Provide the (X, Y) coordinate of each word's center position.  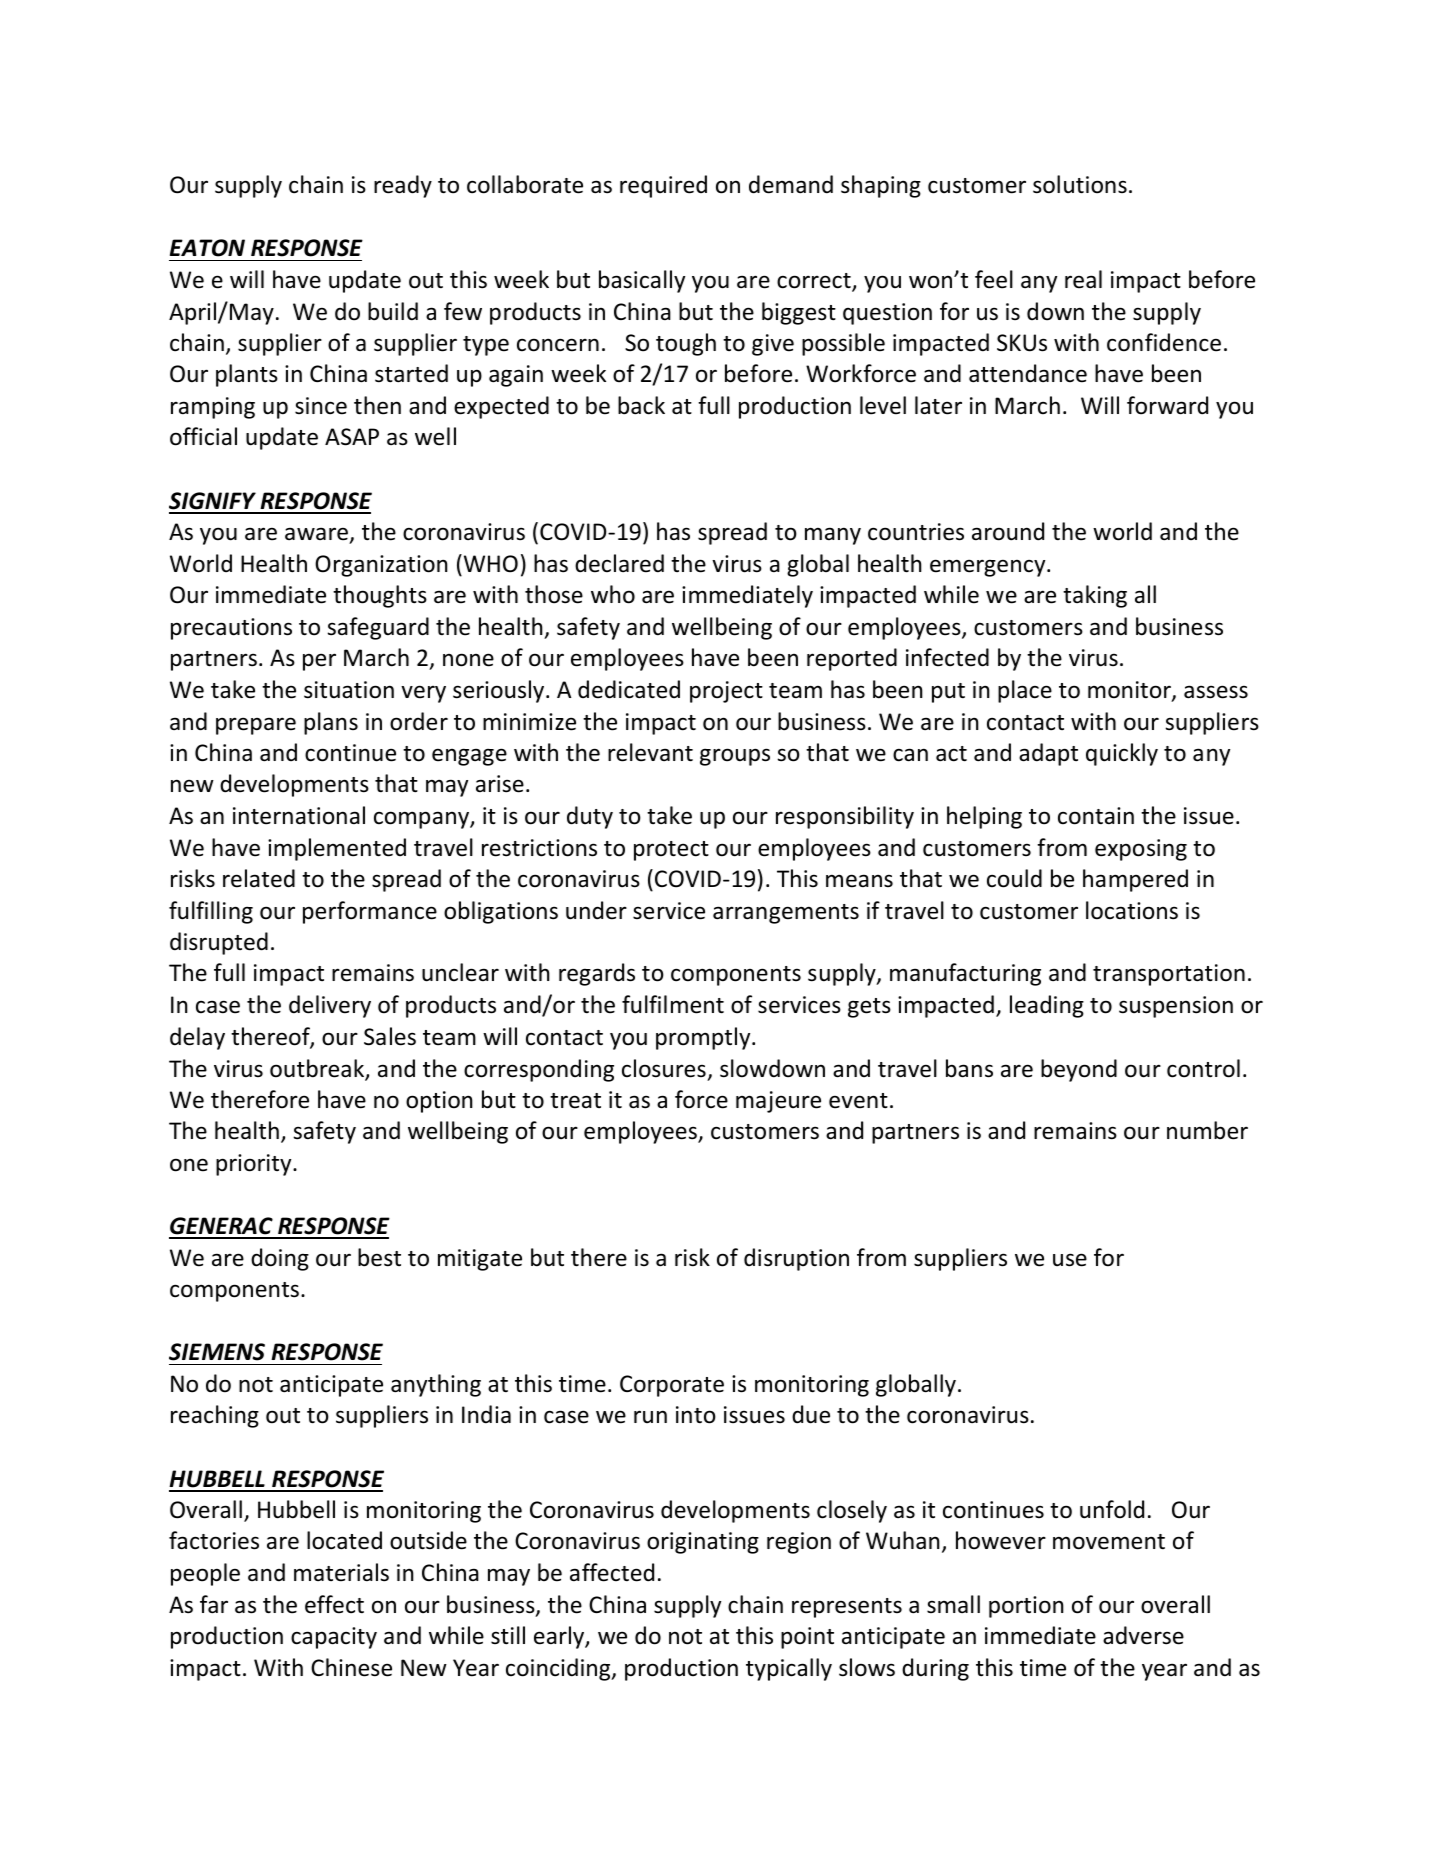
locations (1132, 910)
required (663, 186)
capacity (334, 1638)
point (807, 1638)
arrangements (786, 914)
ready (403, 186)
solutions (1080, 184)
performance (370, 912)
